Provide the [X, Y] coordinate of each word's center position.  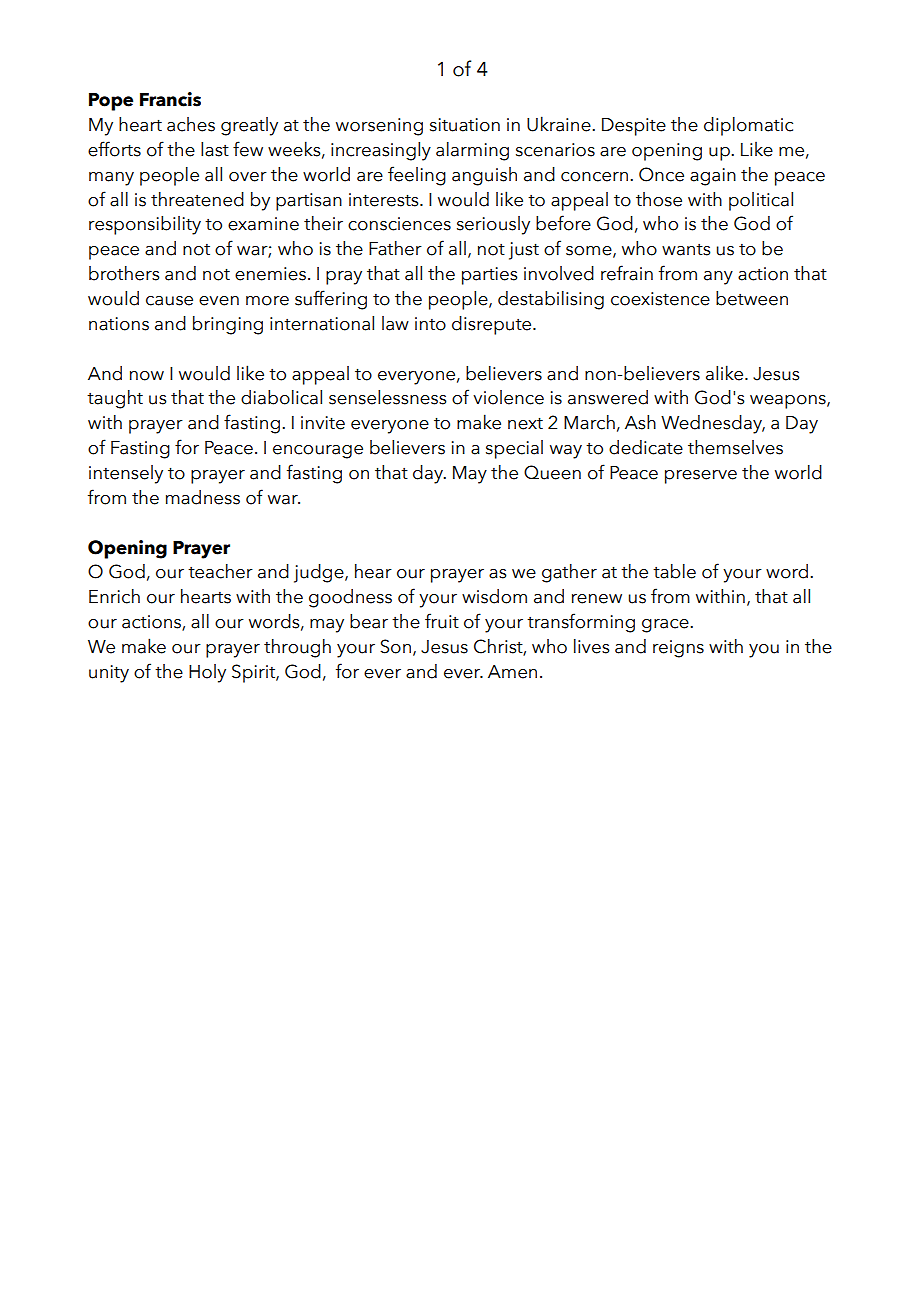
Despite [634, 127]
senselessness [388, 397]
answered [608, 397]
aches [191, 124]
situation [465, 125]
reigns [678, 649]
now [147, 376]
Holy [207, 673]
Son [395, 646]
